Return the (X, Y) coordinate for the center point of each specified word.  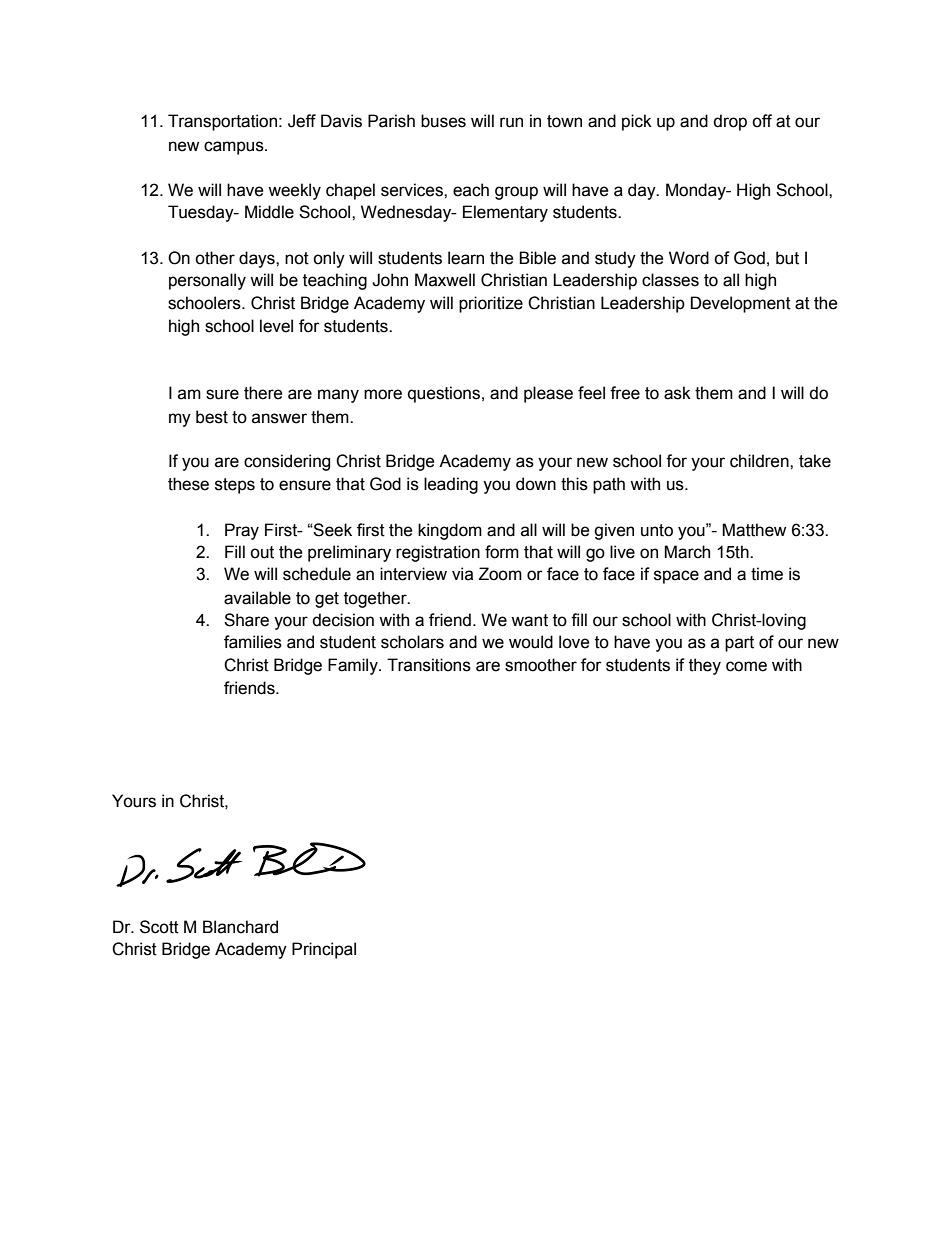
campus (235, 148)
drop (730, 122)
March (687, 552)
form (502, 552)
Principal (324, 950)
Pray (242, 531)
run (511, 122)
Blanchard (240, 927)
